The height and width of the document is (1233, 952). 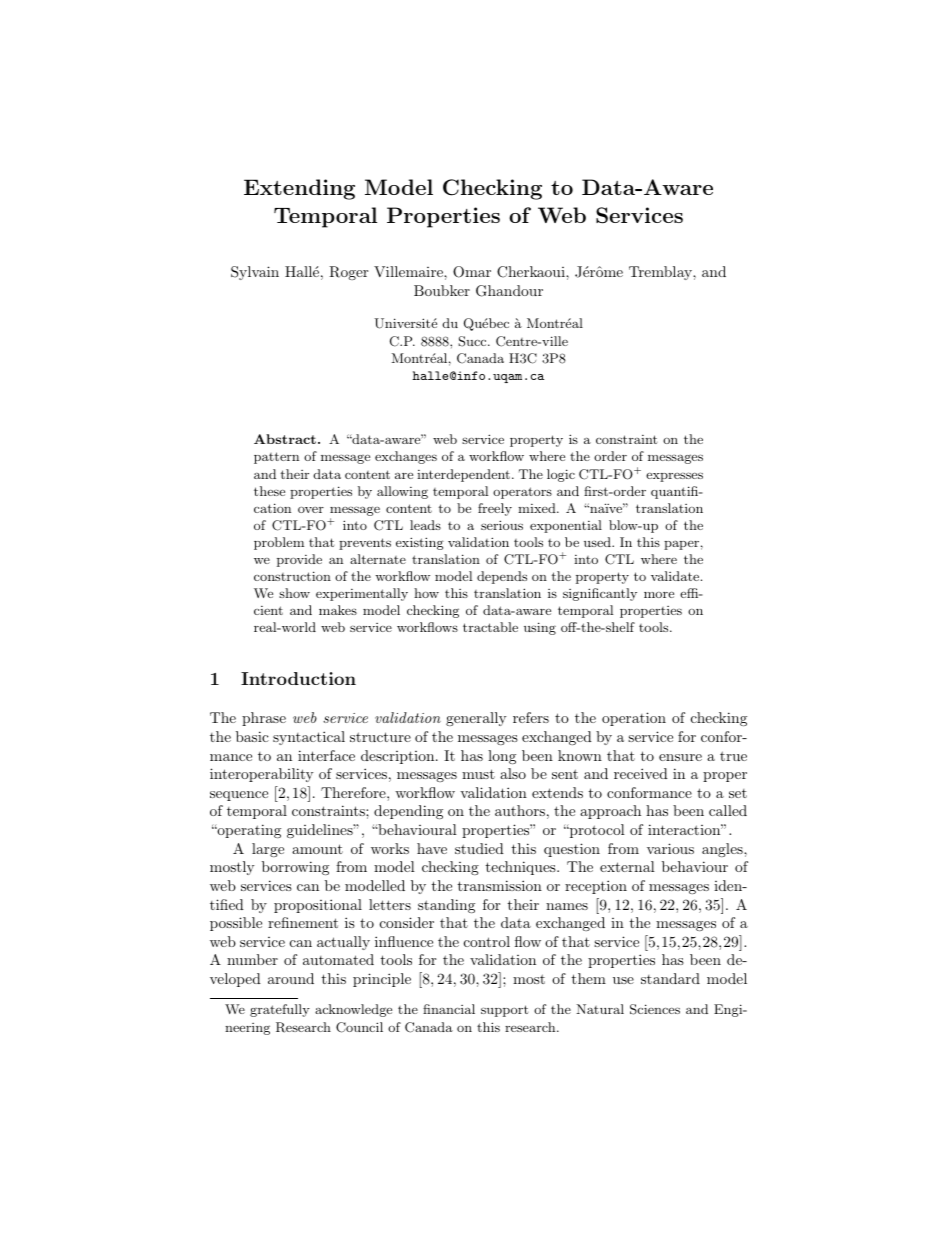 What do you see at coordinates (472, 272) in the document?
I see `Omar` at bounding box center [472, 272].
